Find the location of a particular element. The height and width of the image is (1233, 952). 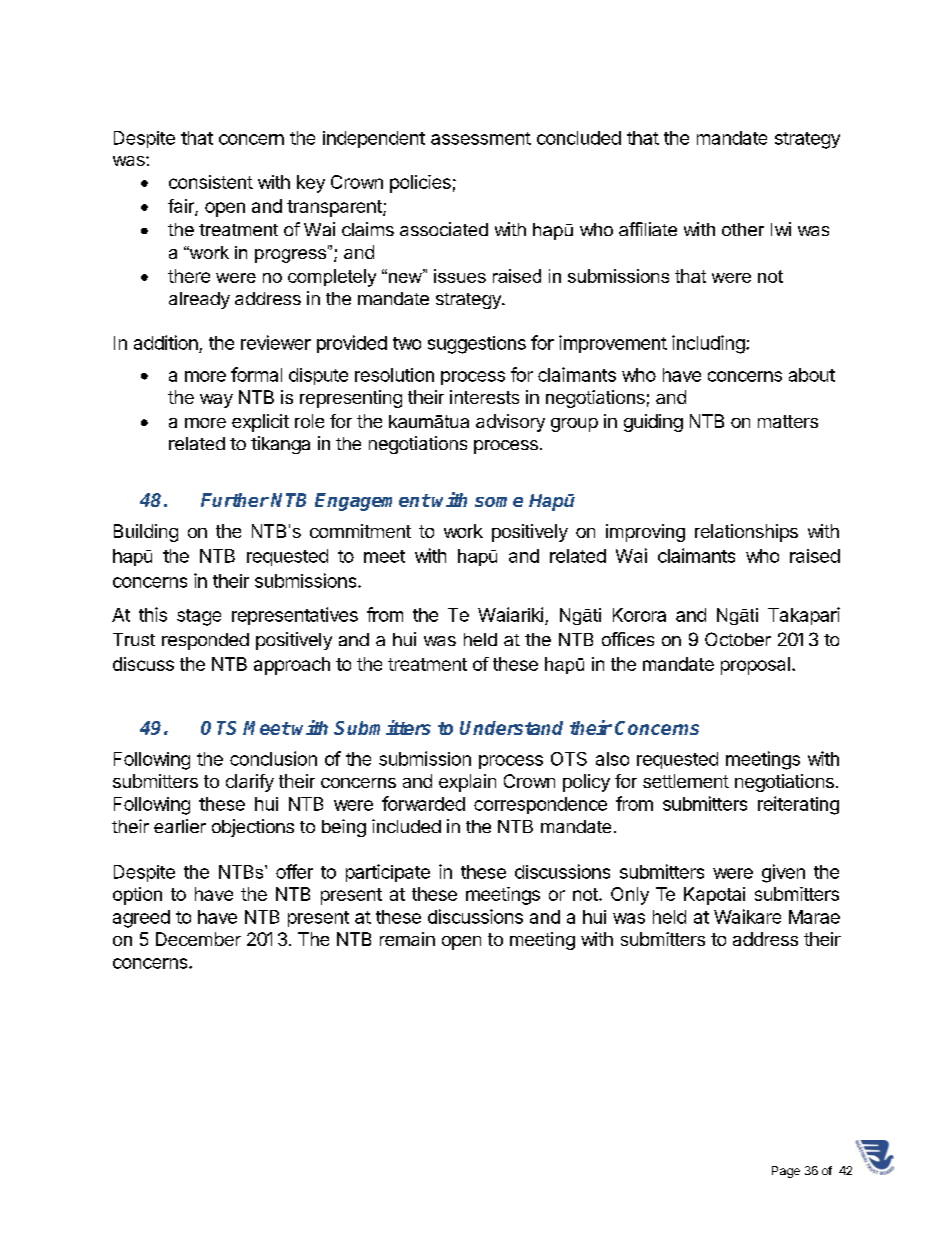

Understand is located at coordinates (511, 728).
